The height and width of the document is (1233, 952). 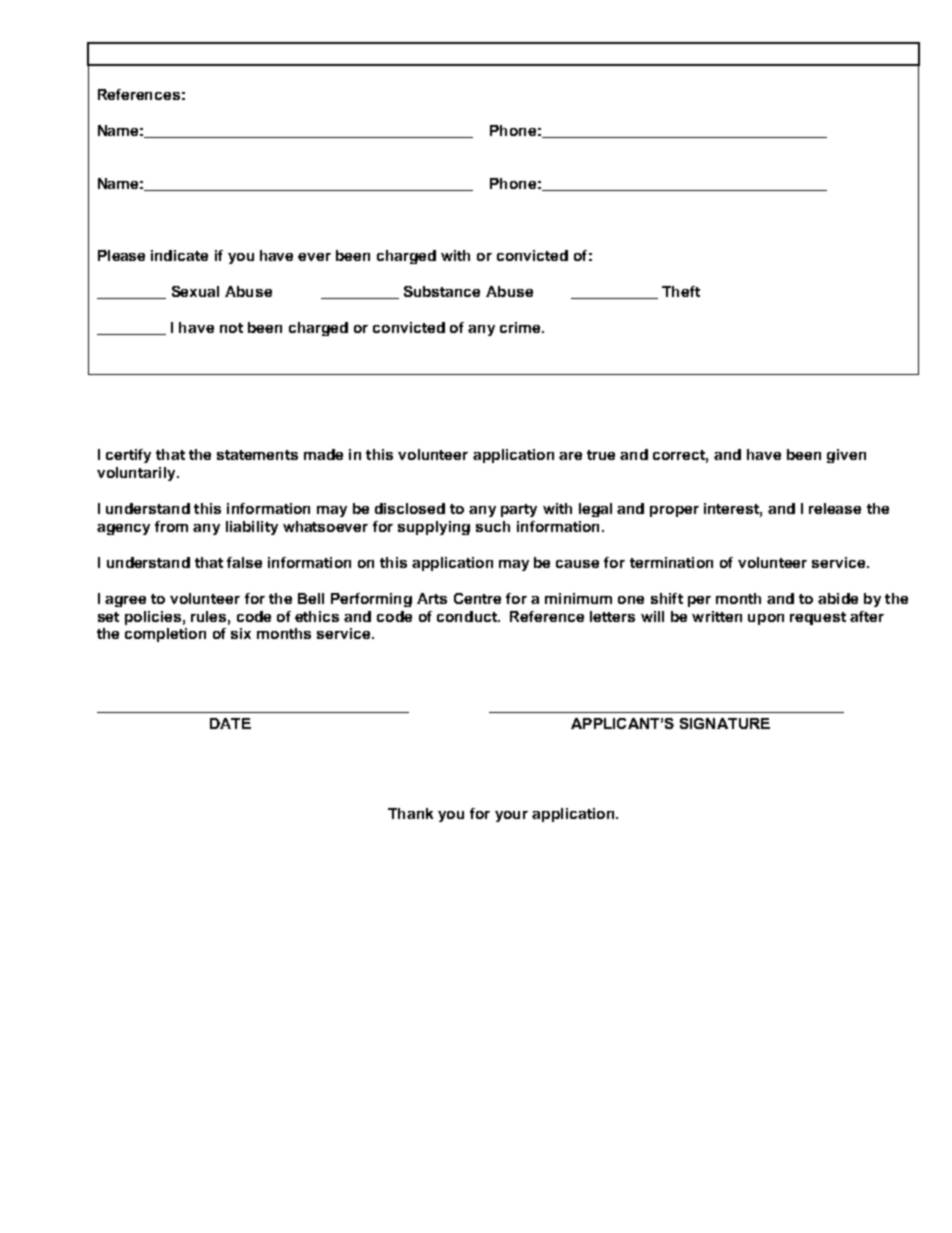 I want to click on release, so click(x=835, y=508).
